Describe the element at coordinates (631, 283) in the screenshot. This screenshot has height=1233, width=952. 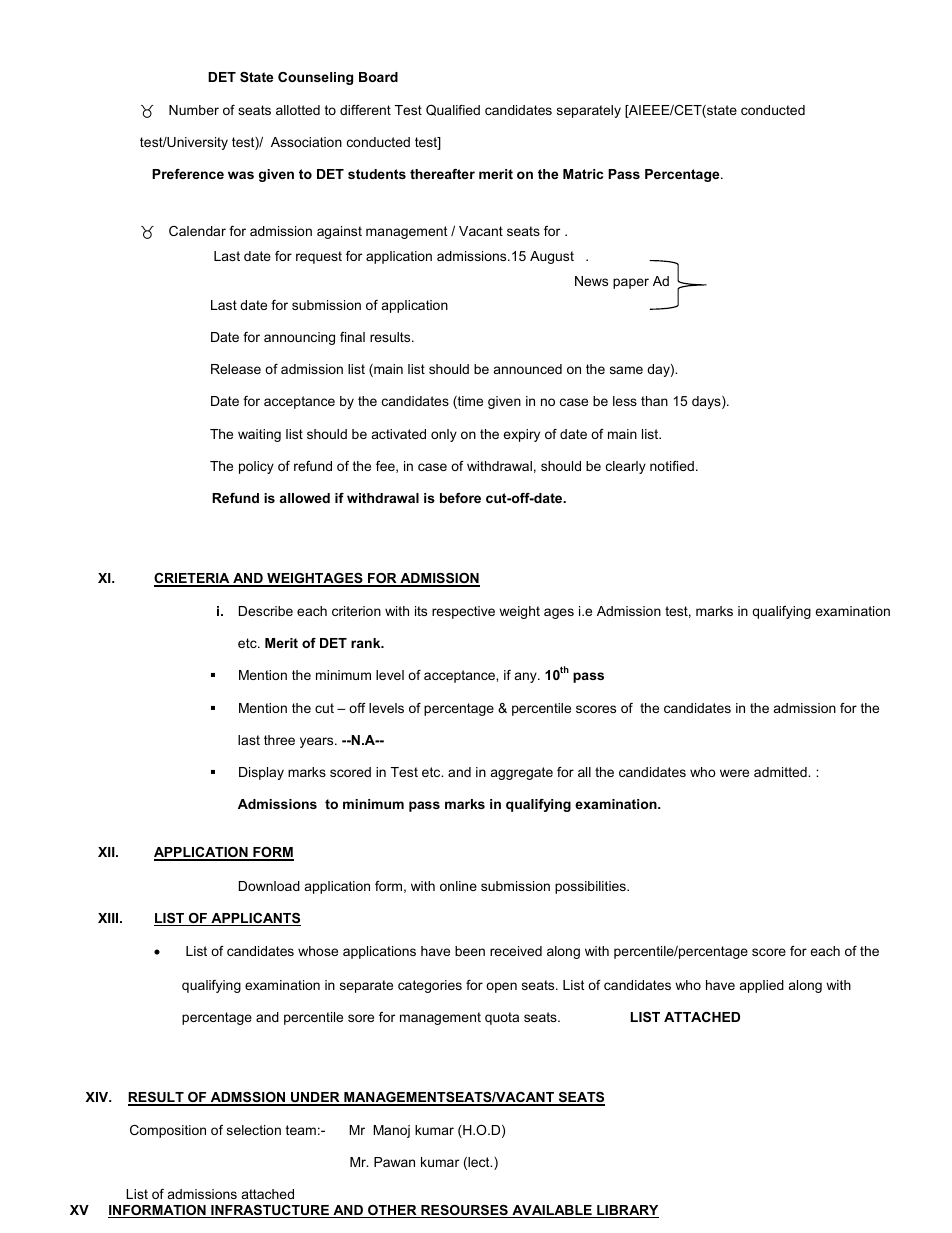
I see `paper` at that location.
